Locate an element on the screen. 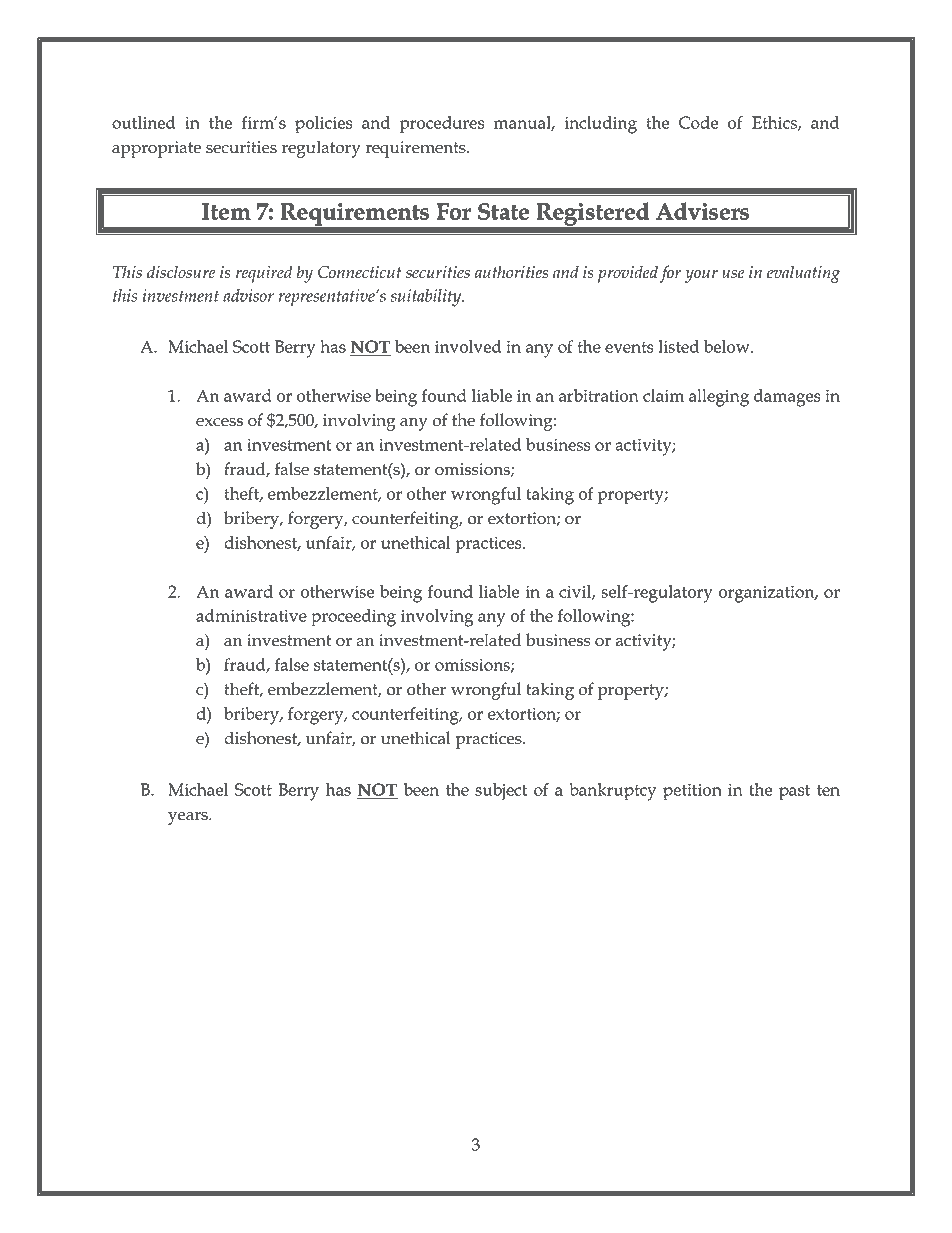  appropriate is located at coordinates (156, 149).
